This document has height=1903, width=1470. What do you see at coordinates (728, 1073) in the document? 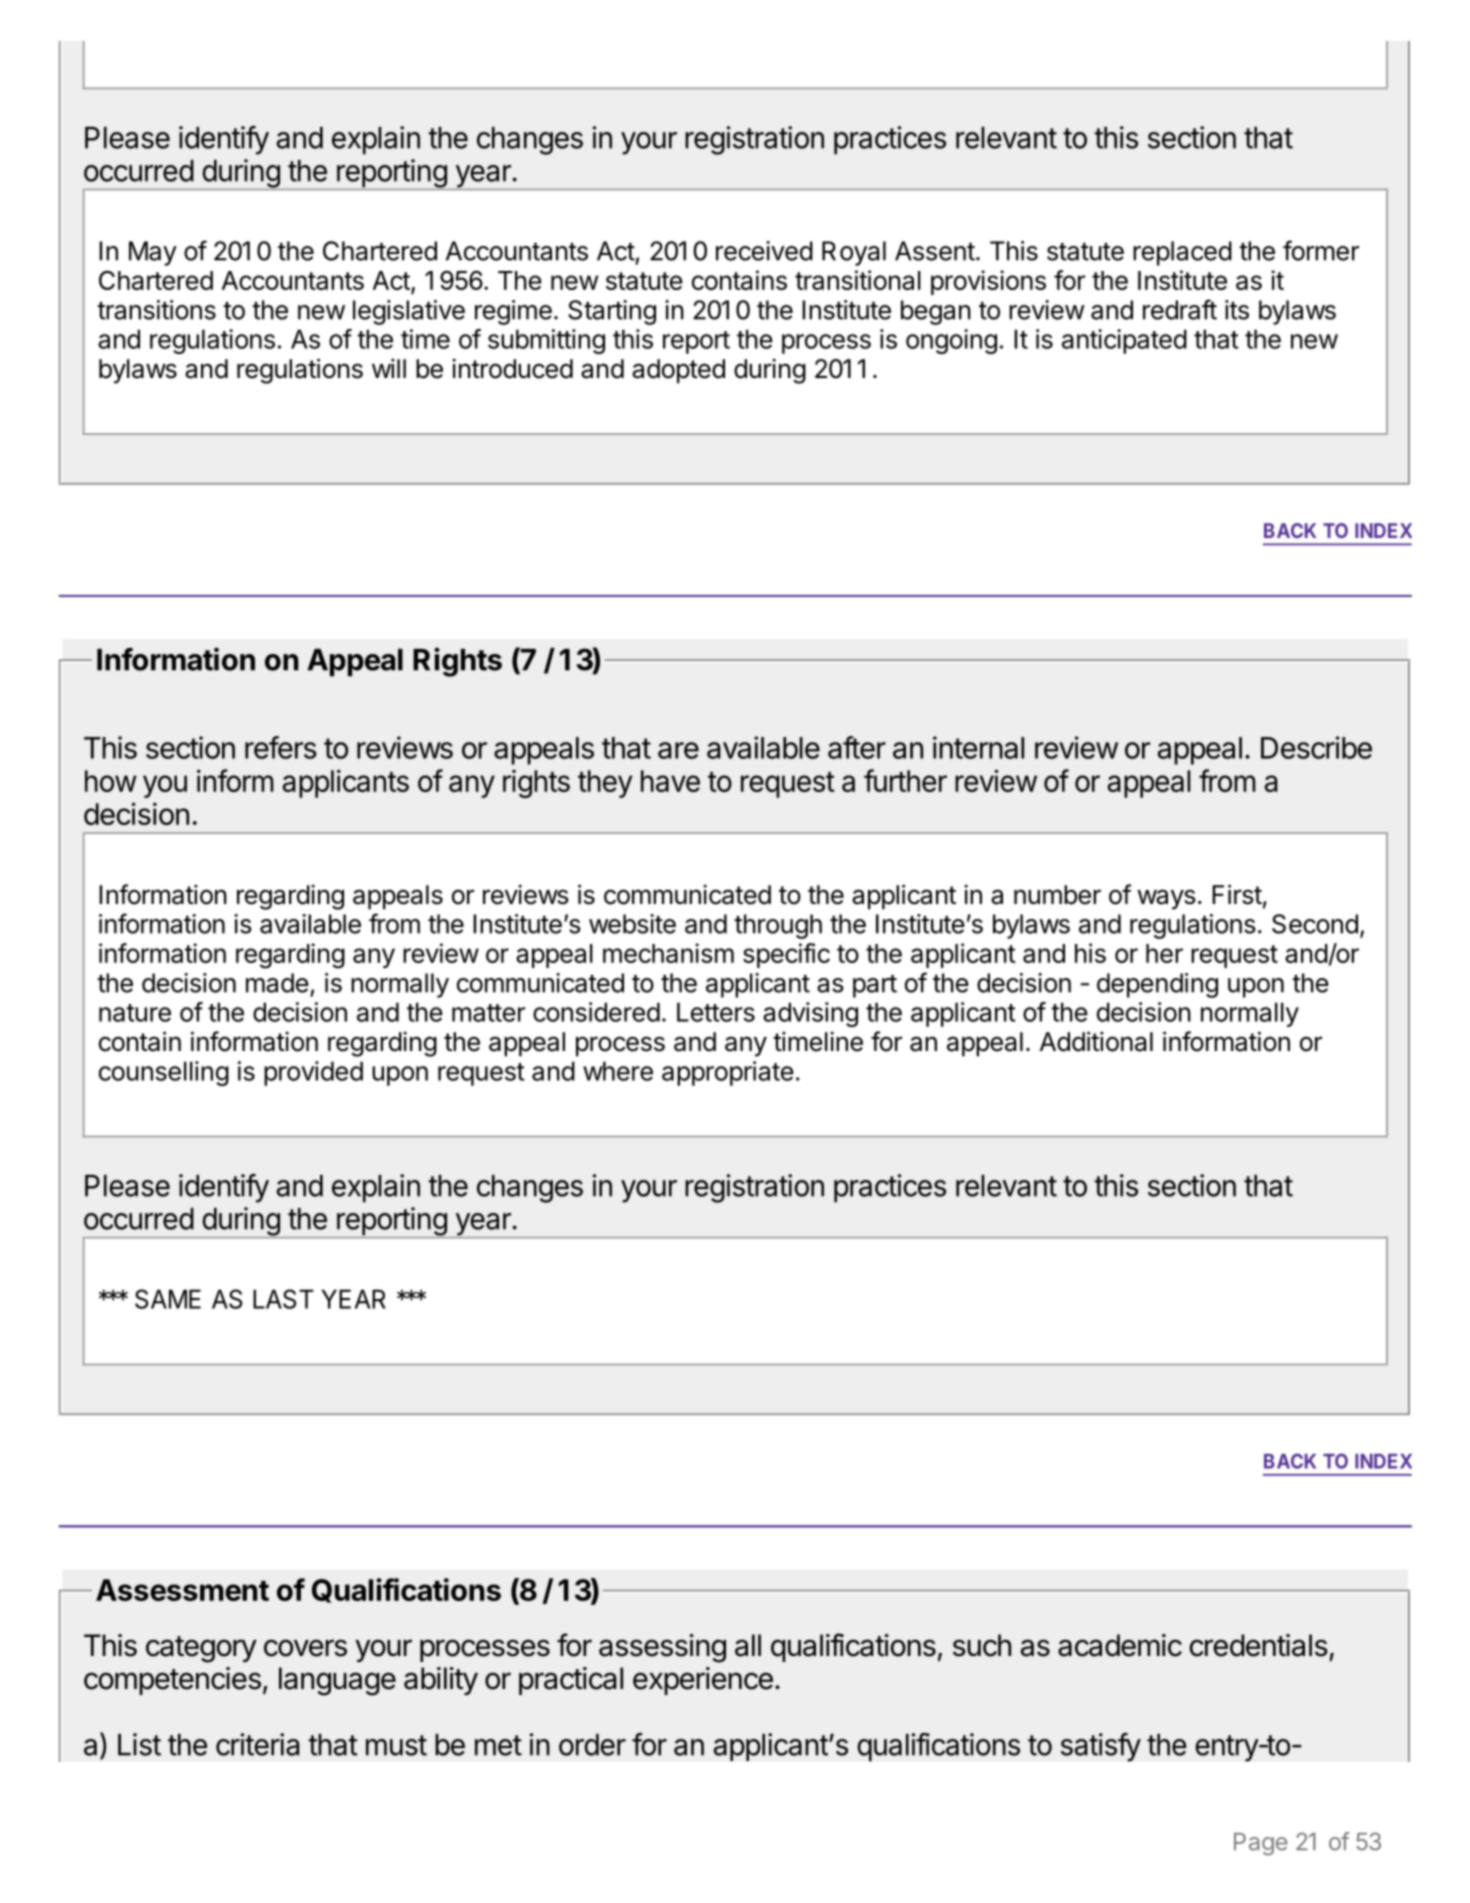
I see `appropriate` at bounding box center [728, 1073].
